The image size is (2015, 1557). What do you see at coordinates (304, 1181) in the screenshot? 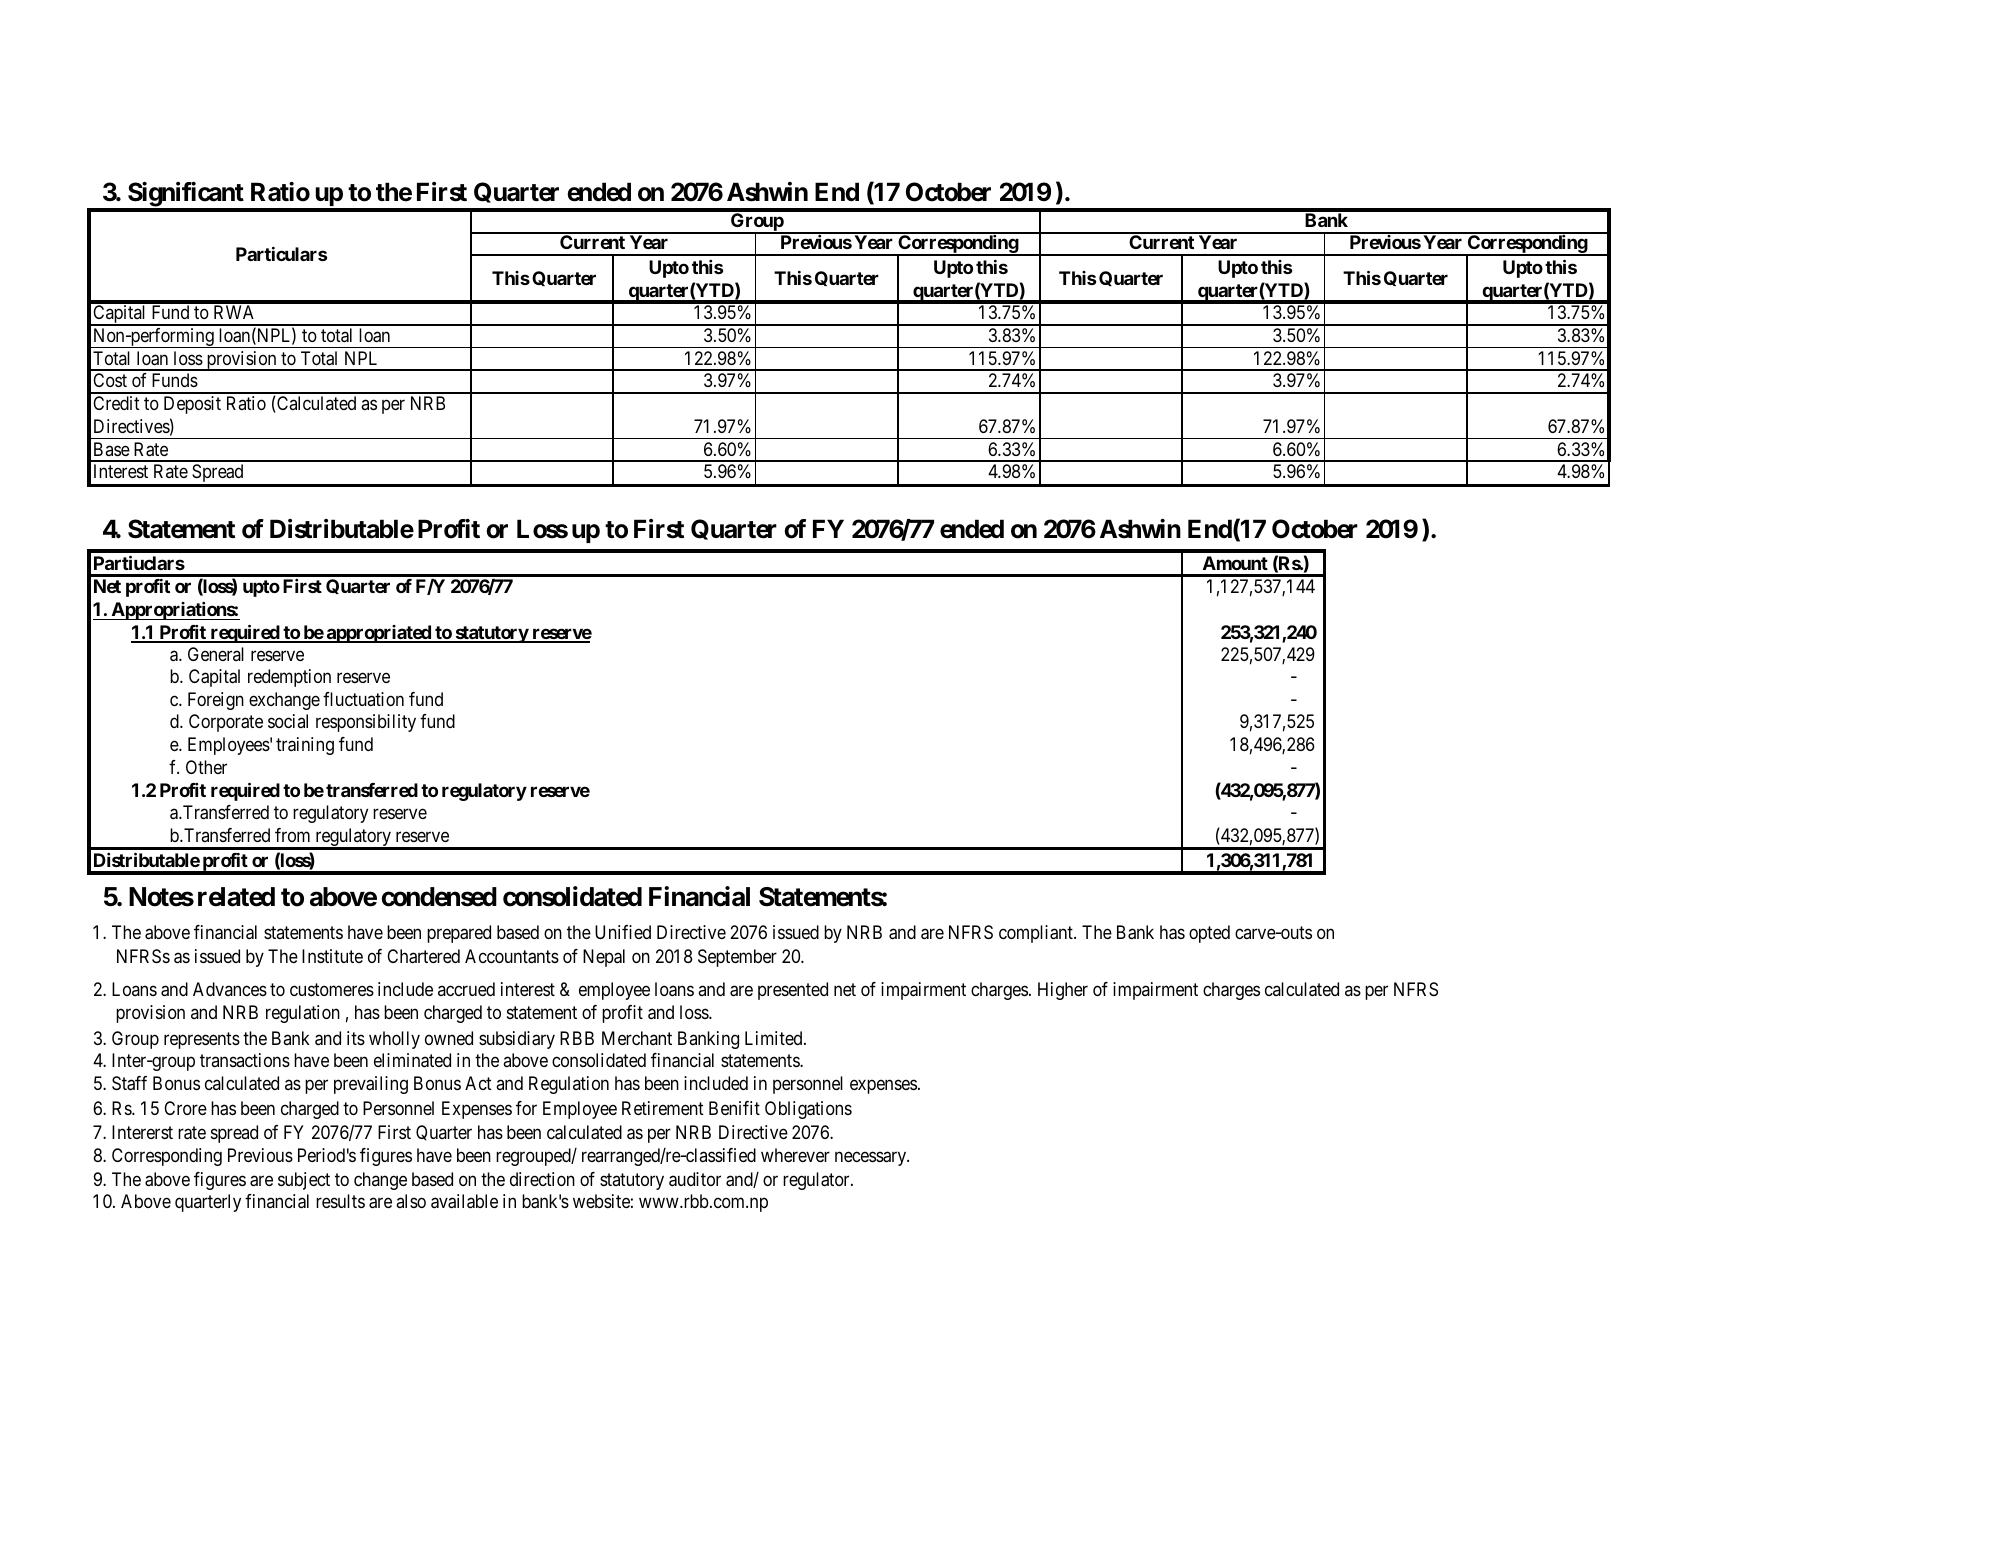
I see `subject` at bounding box center [304, 1181].
